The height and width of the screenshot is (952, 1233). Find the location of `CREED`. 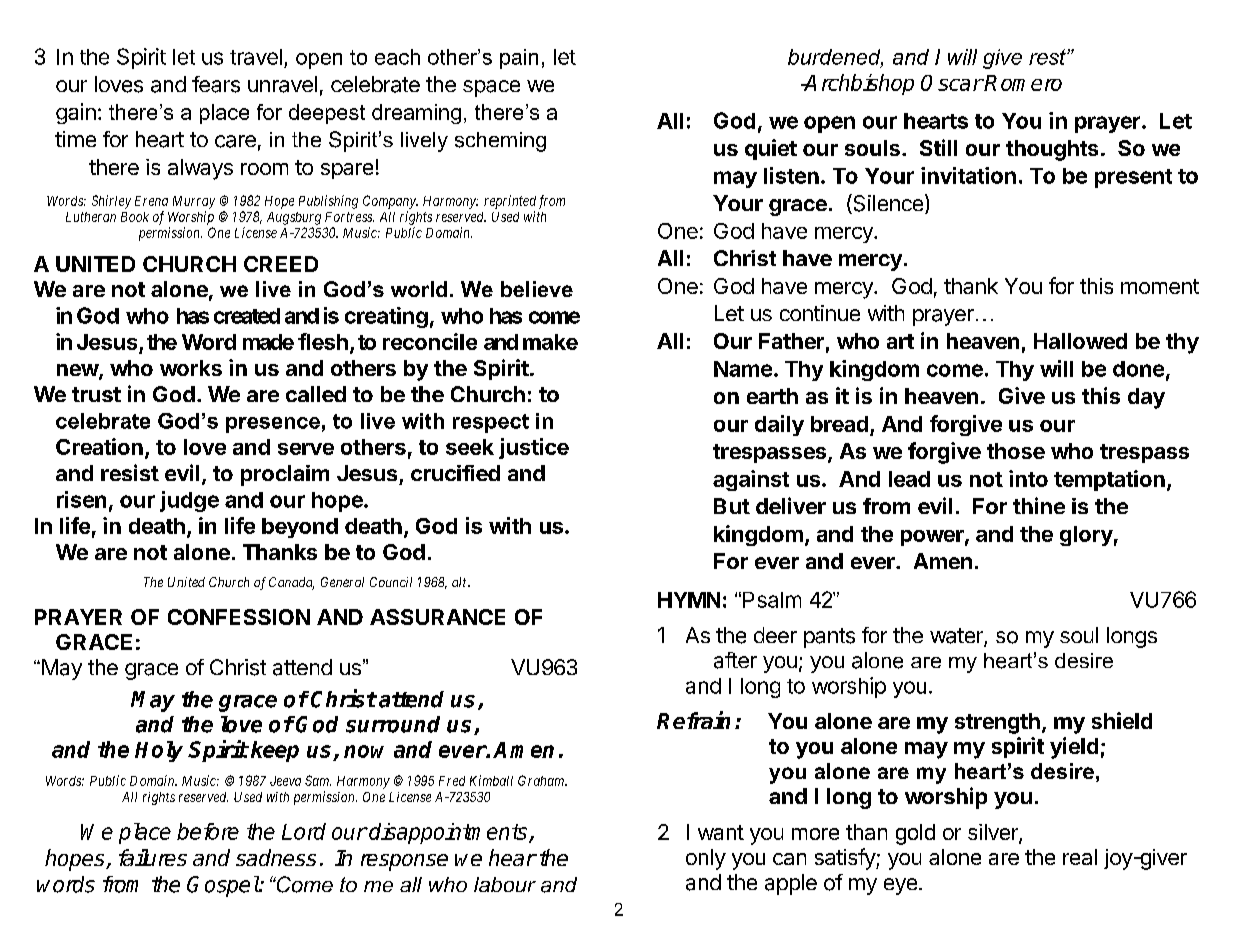

CREED is located at coordinates (281, 264).
